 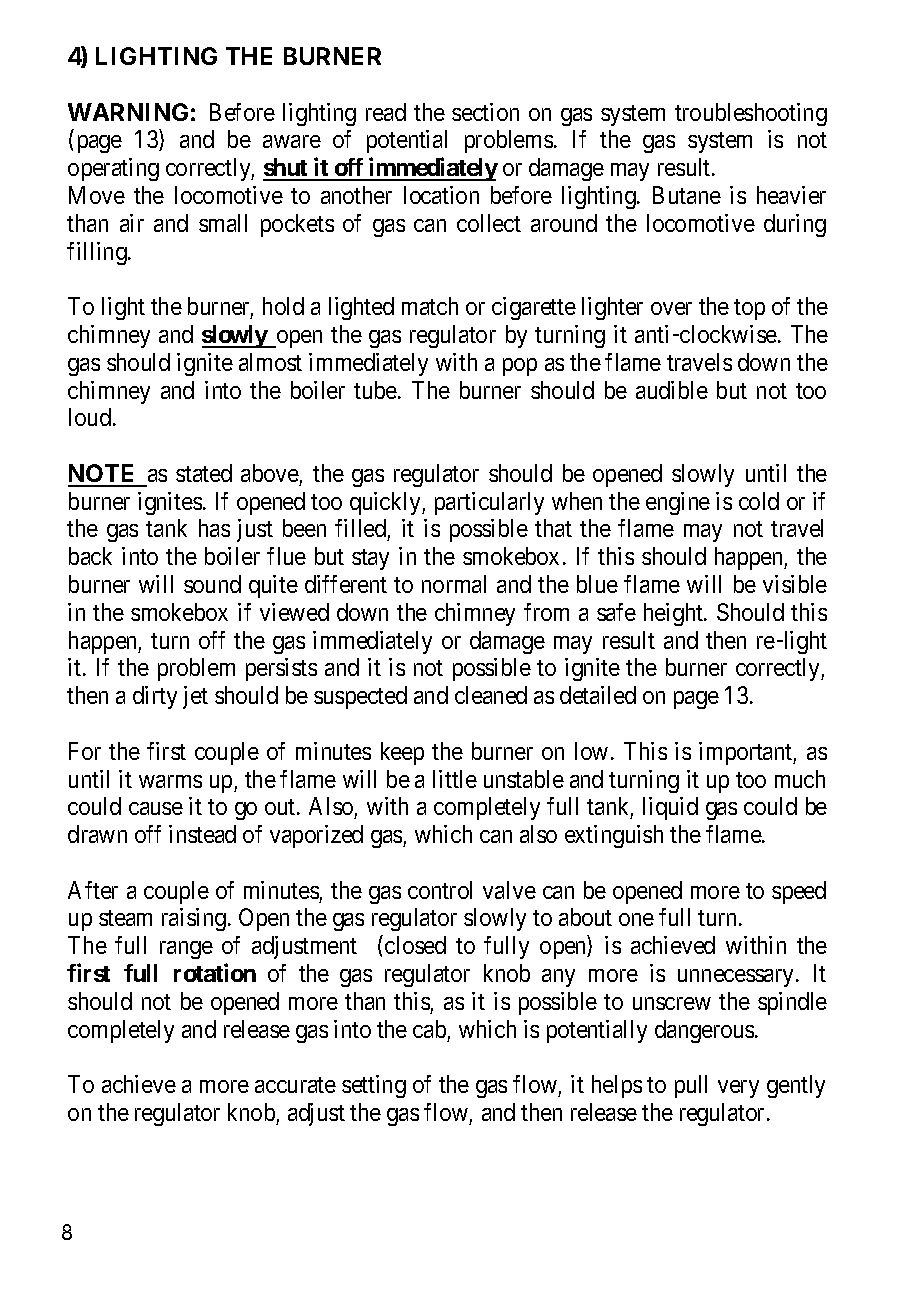 I want to click on troubleshooting, so click(x=751, y=114).
